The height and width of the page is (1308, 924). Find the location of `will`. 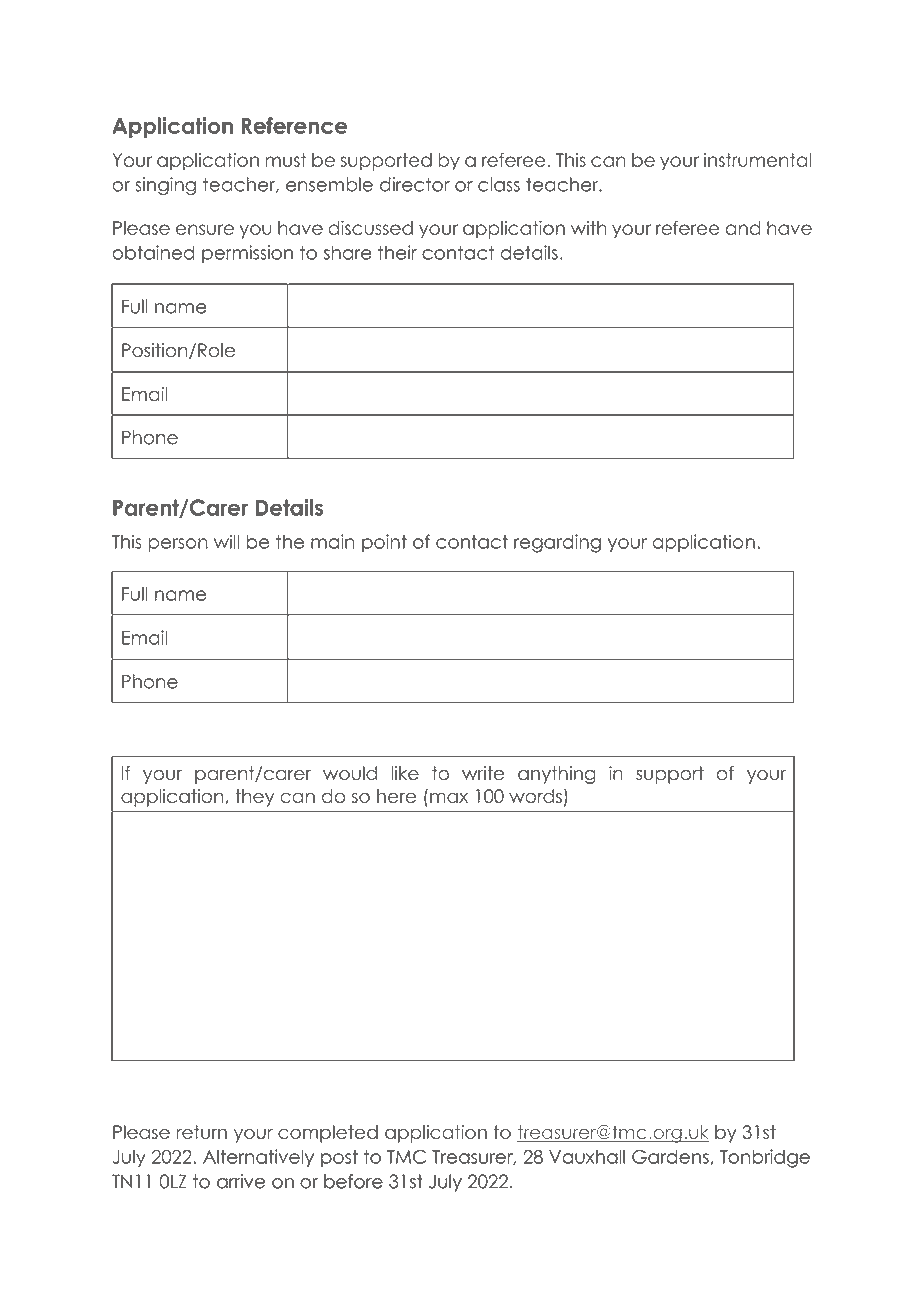

will is located at coordinates (226, 541).
